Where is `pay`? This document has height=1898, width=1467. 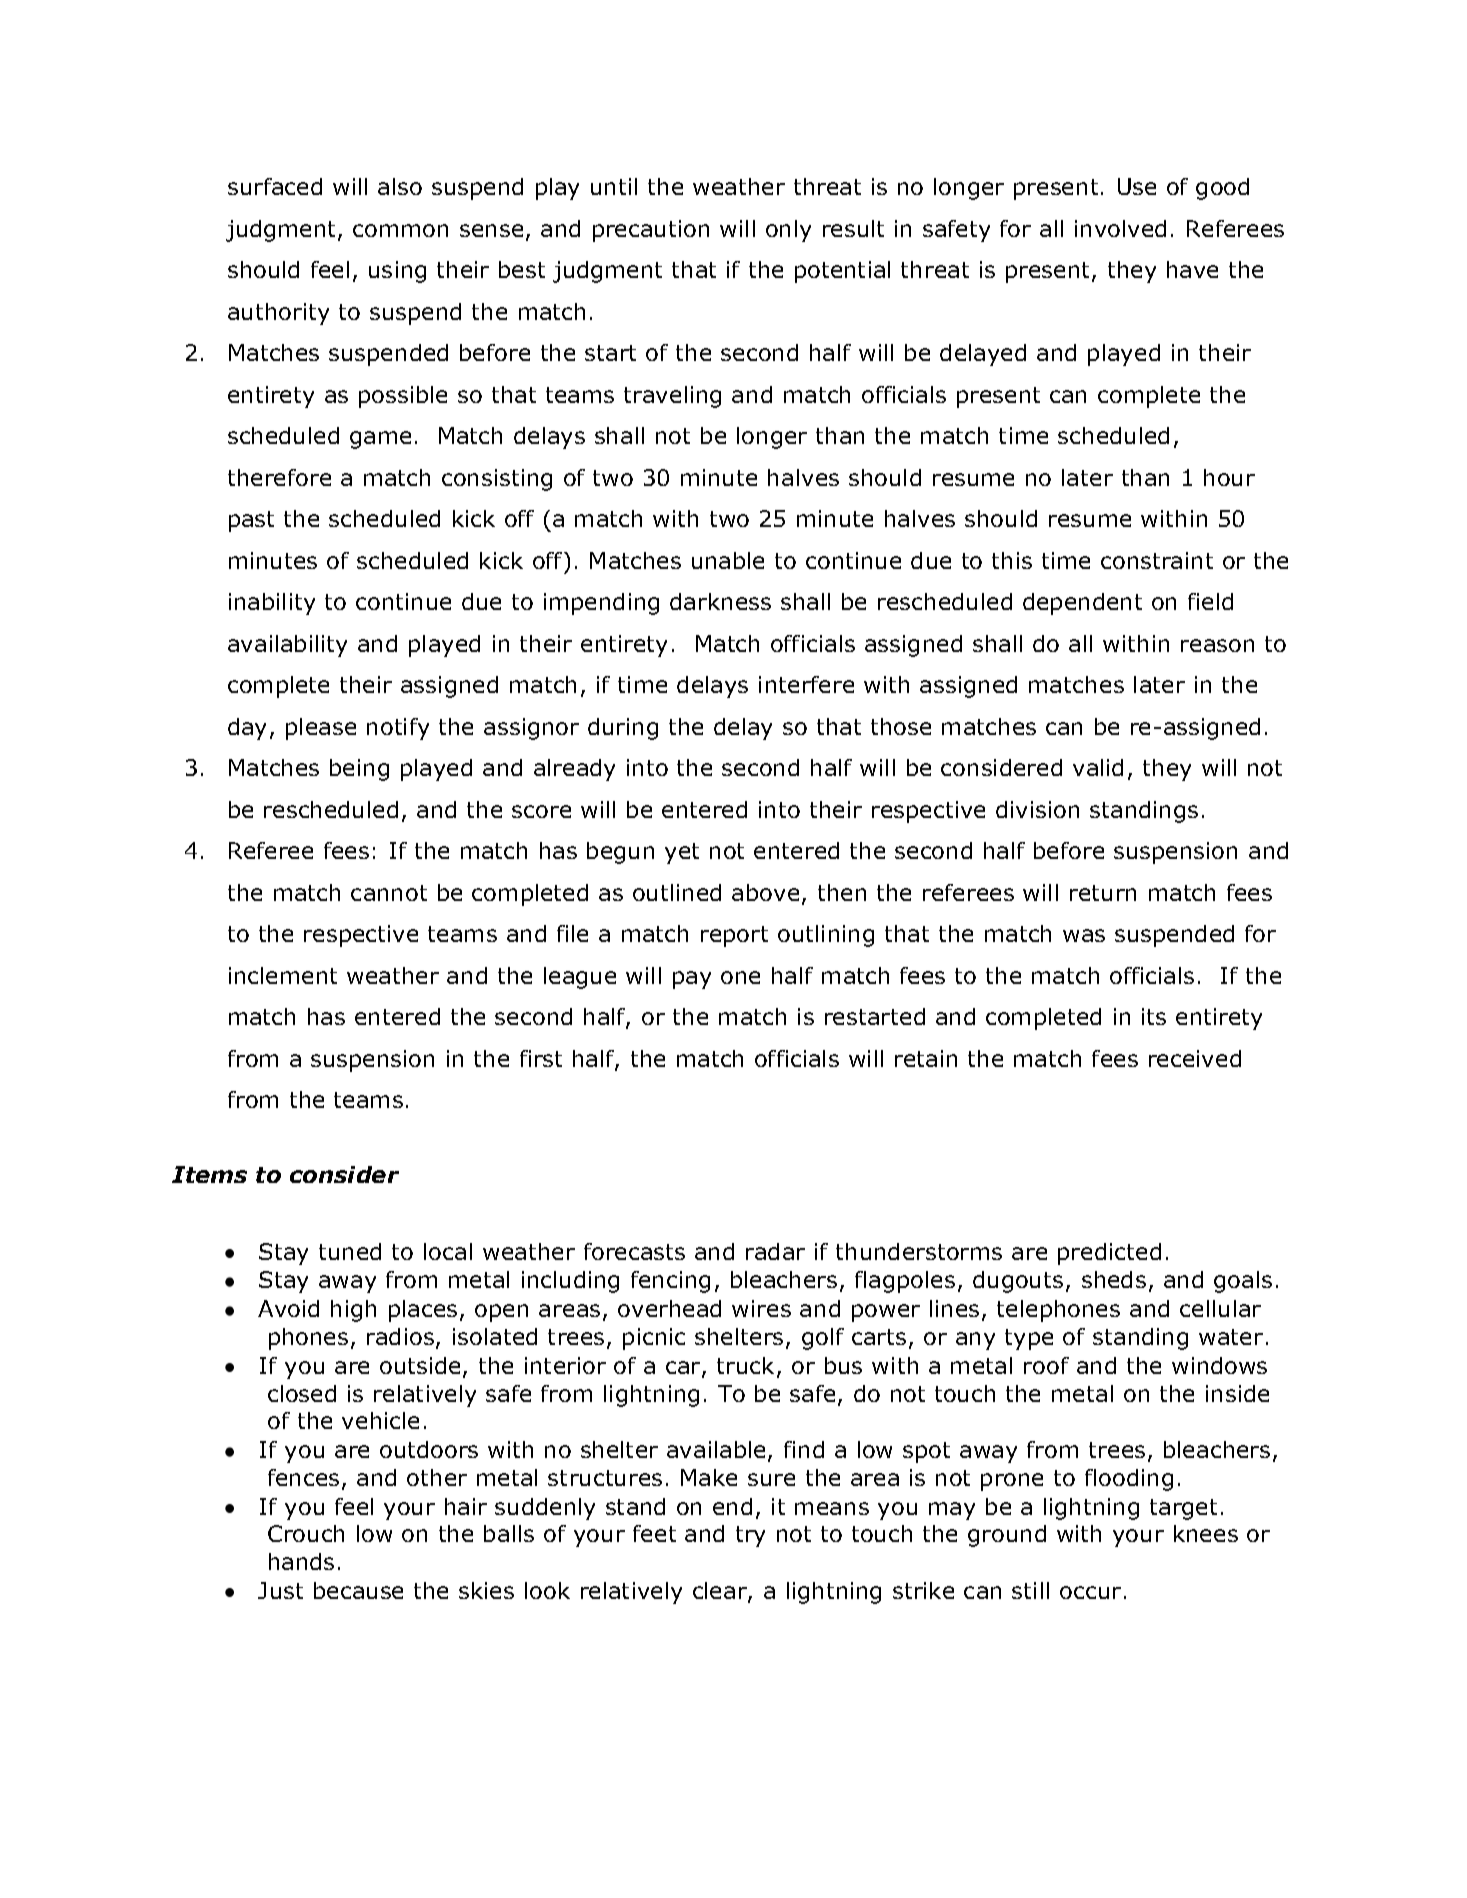
pay is located at coordinates (692, 980).
